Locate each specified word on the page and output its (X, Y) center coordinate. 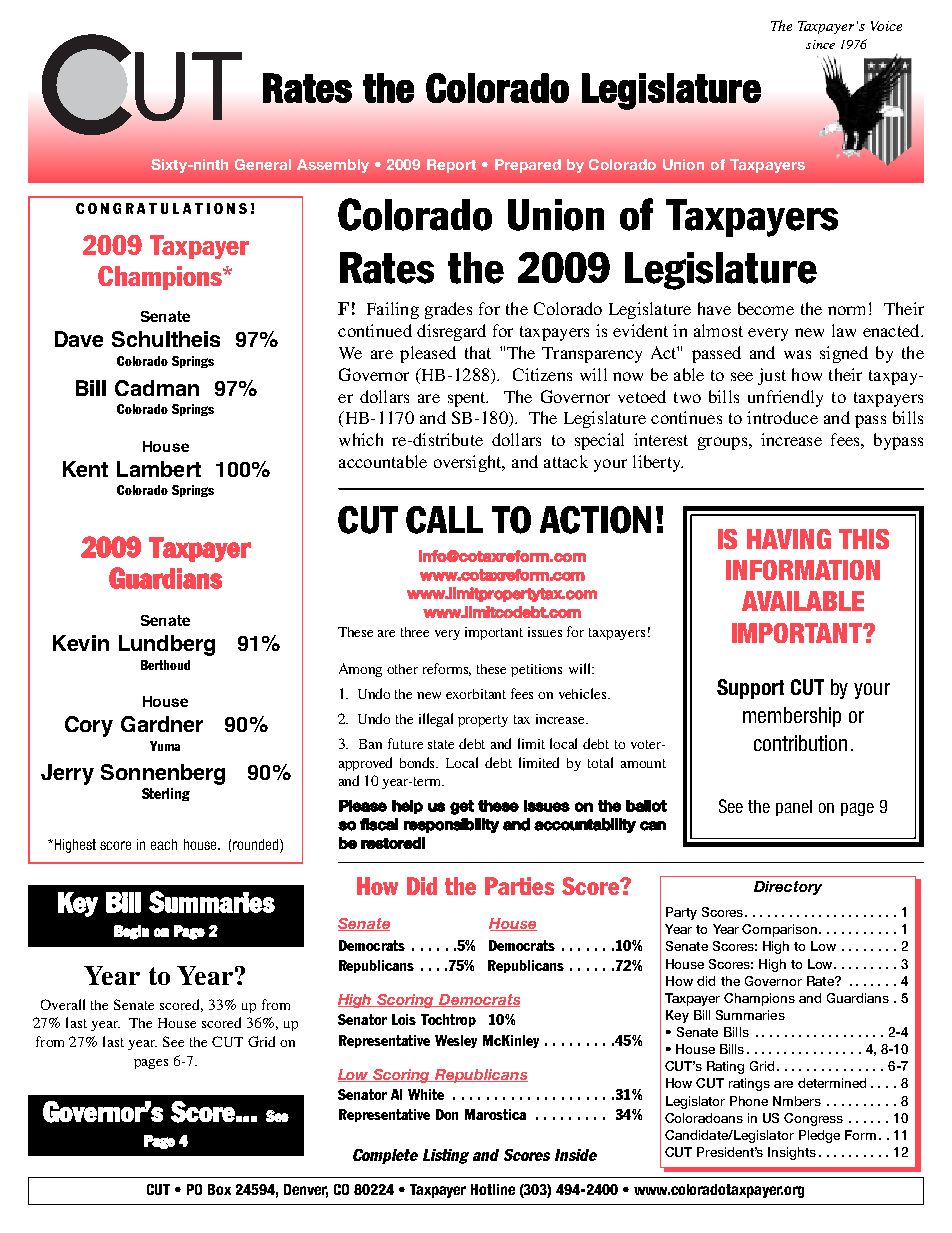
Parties (519, 886)
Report (451, 166)
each (164, 844)
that (478, 352)
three (415, 632)
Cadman (157, 388)
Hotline (493, 1189)
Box (219, 1189)
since (820, 44)
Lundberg (167, 645)
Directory (788, 888)
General (263, 164)
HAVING (789, 539)
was (797, 354)
